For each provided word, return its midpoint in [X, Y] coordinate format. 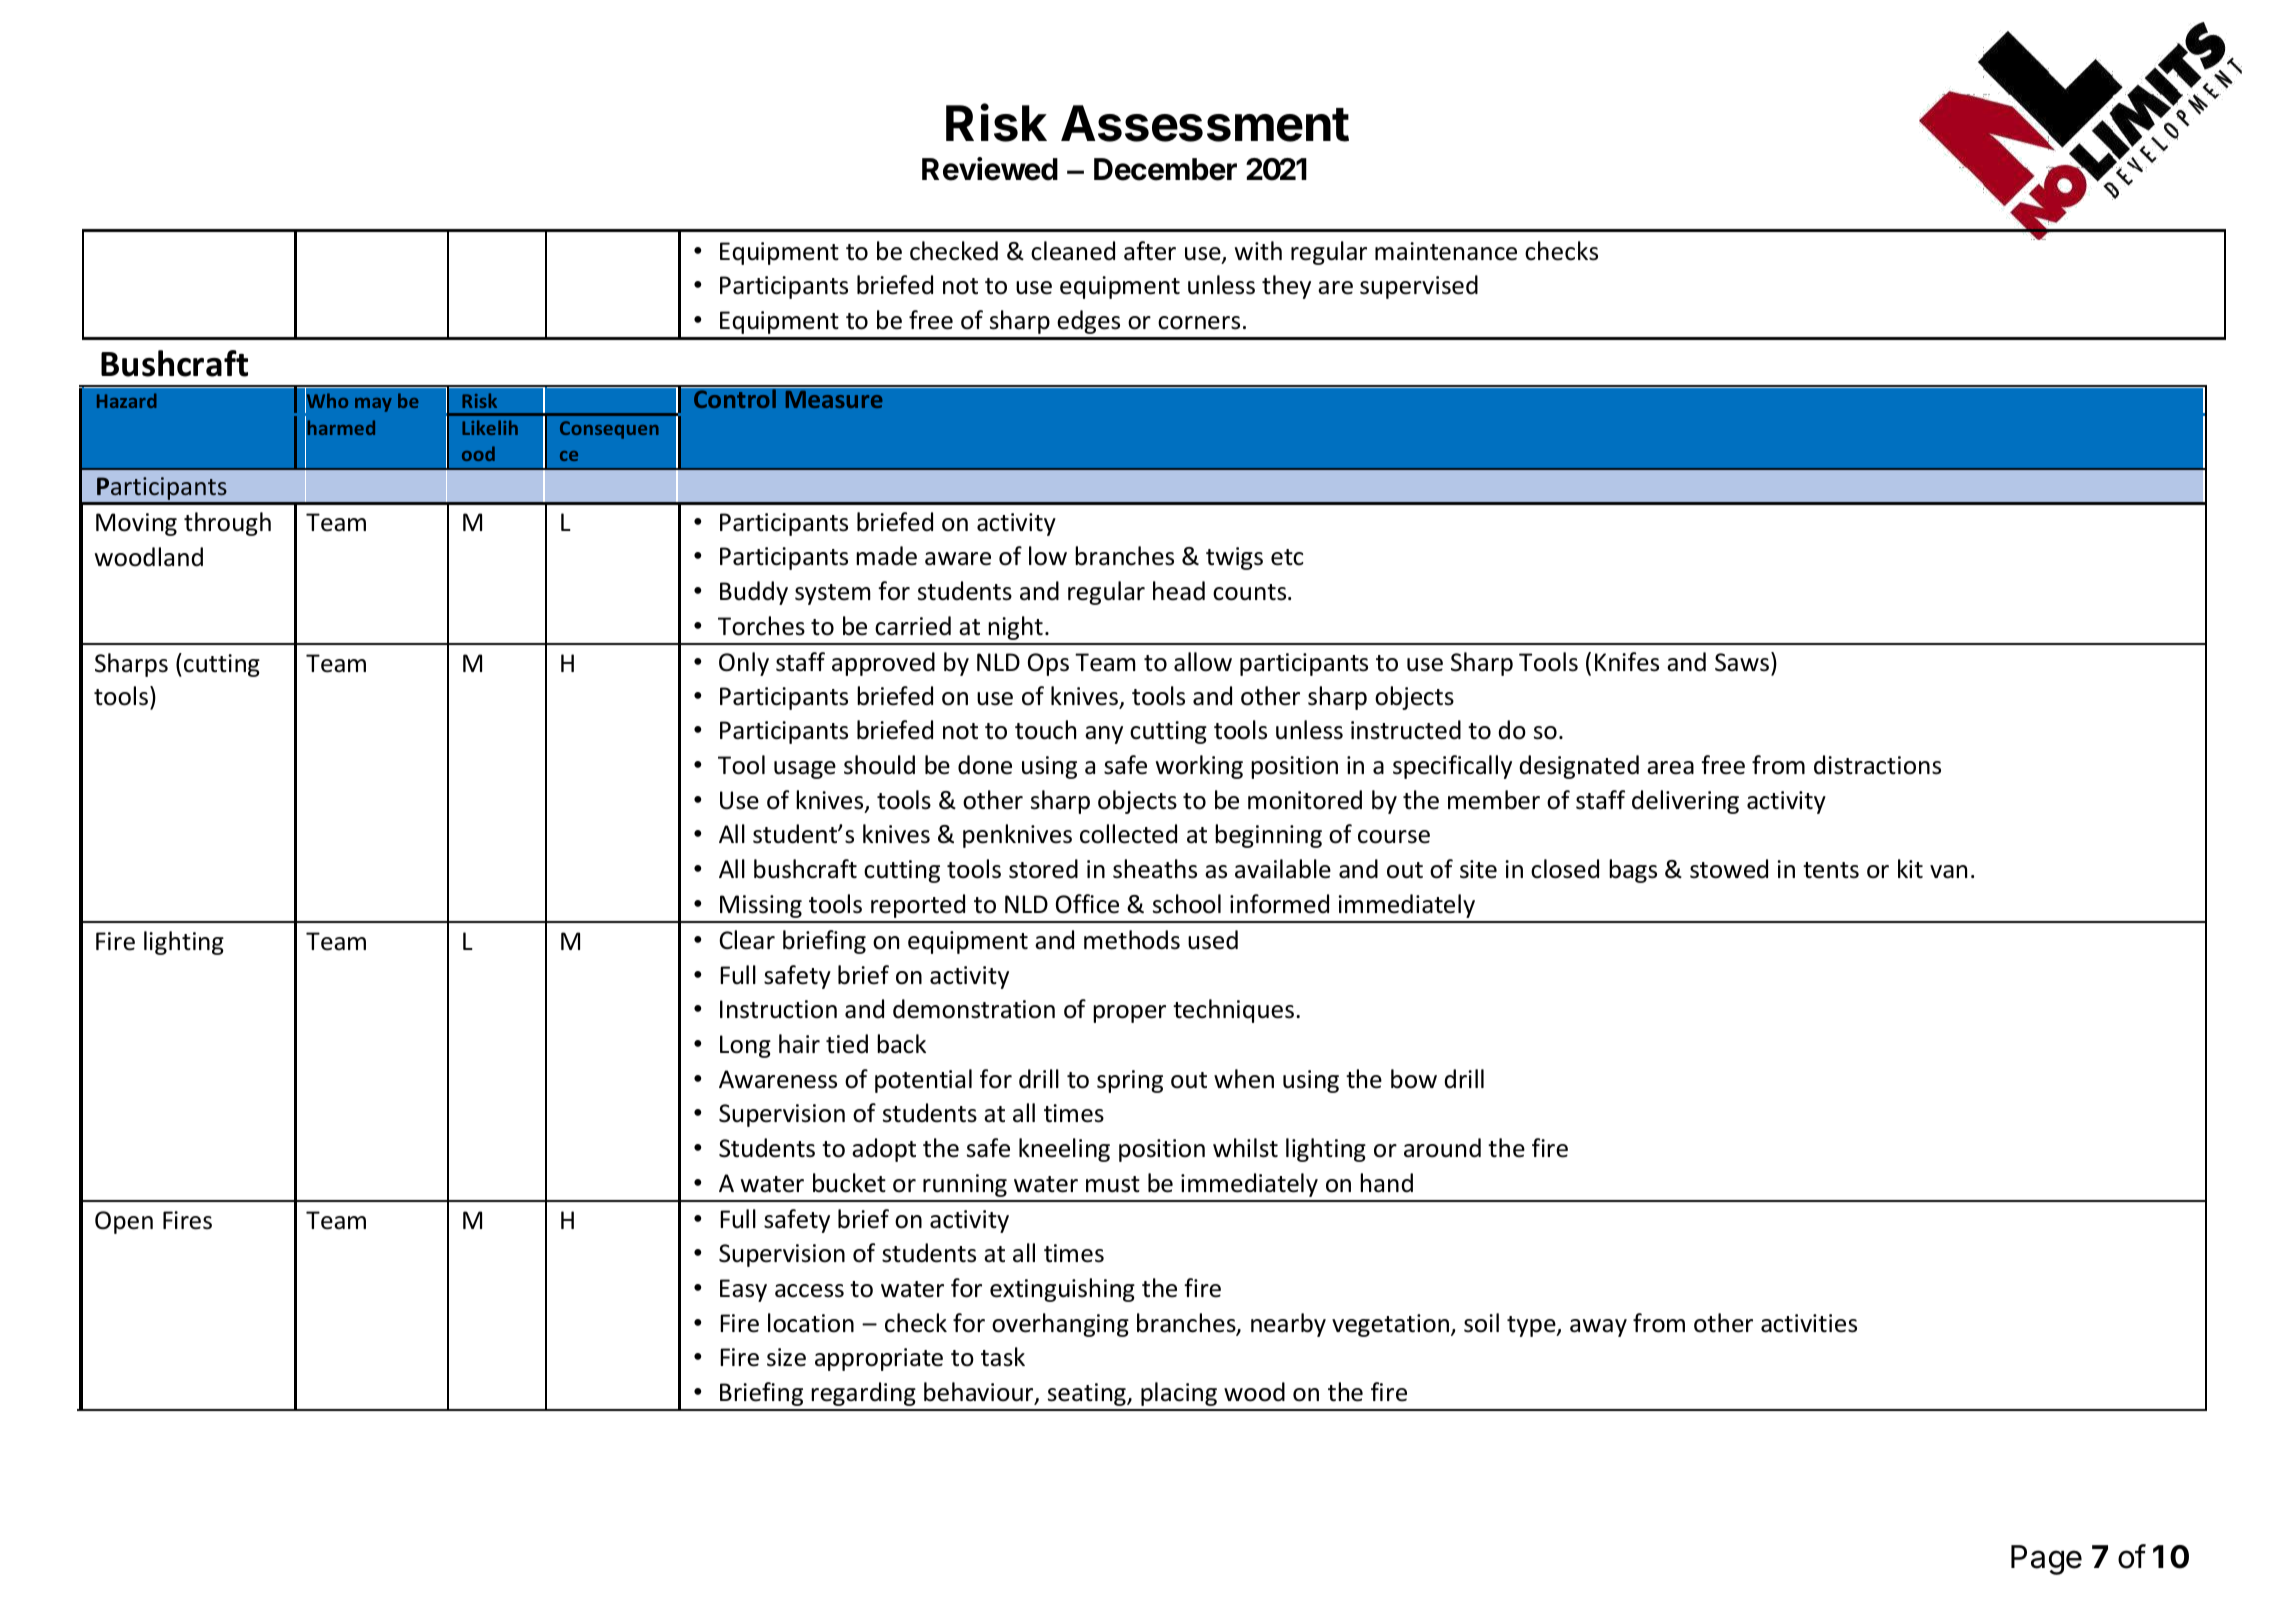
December [1165, 169]
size [786, 1357]
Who [326, 401]
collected [1128, 834]
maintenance [1446, 251]
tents [1831, 870]
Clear [747, 940]
